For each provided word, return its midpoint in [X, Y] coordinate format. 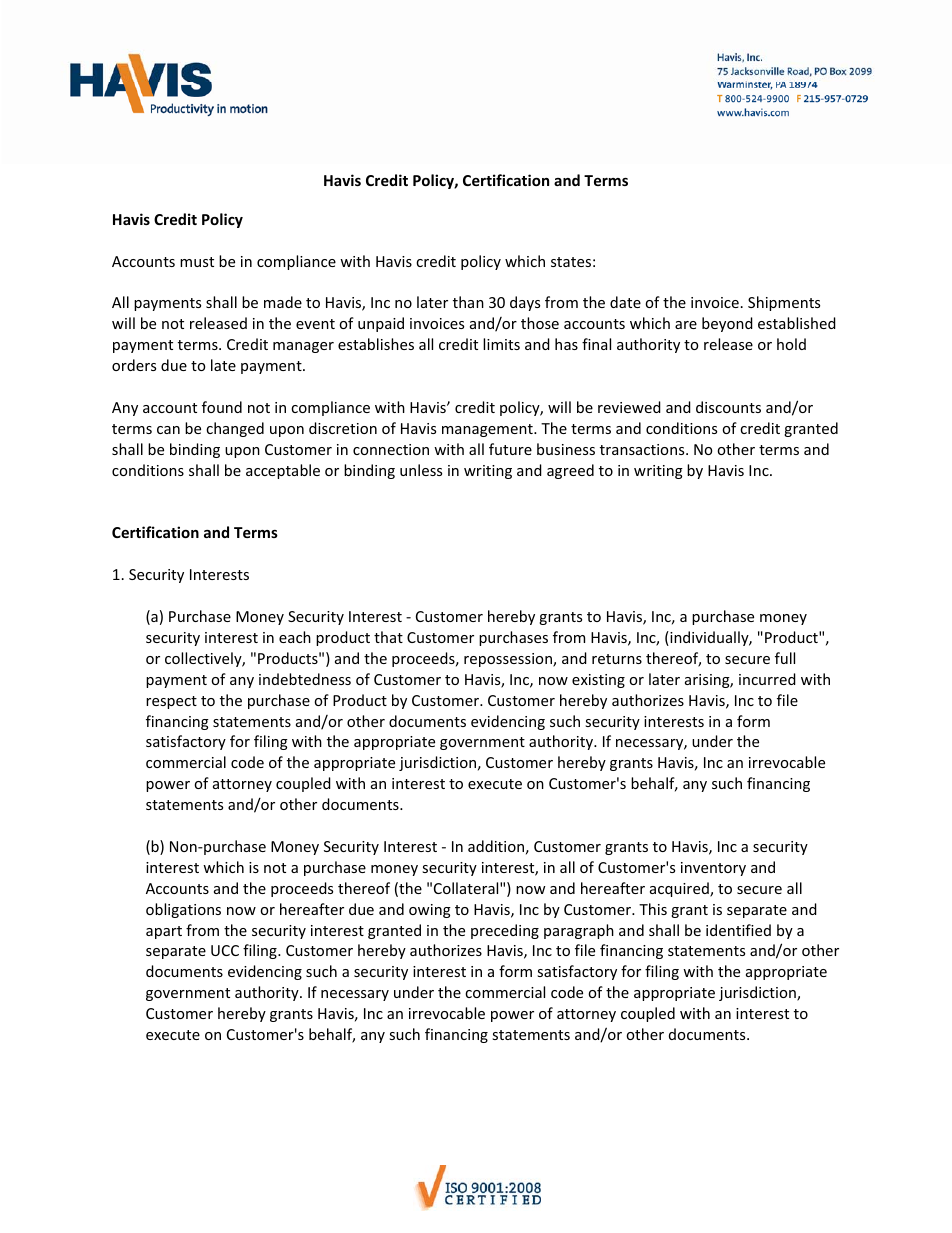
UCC [225, 950]
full [785, 658]
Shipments [784, 303]
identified [738, 930]
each [295, 637]
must [197, 262]
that [388, 637]
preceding [505, 931]
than [468, 302]
